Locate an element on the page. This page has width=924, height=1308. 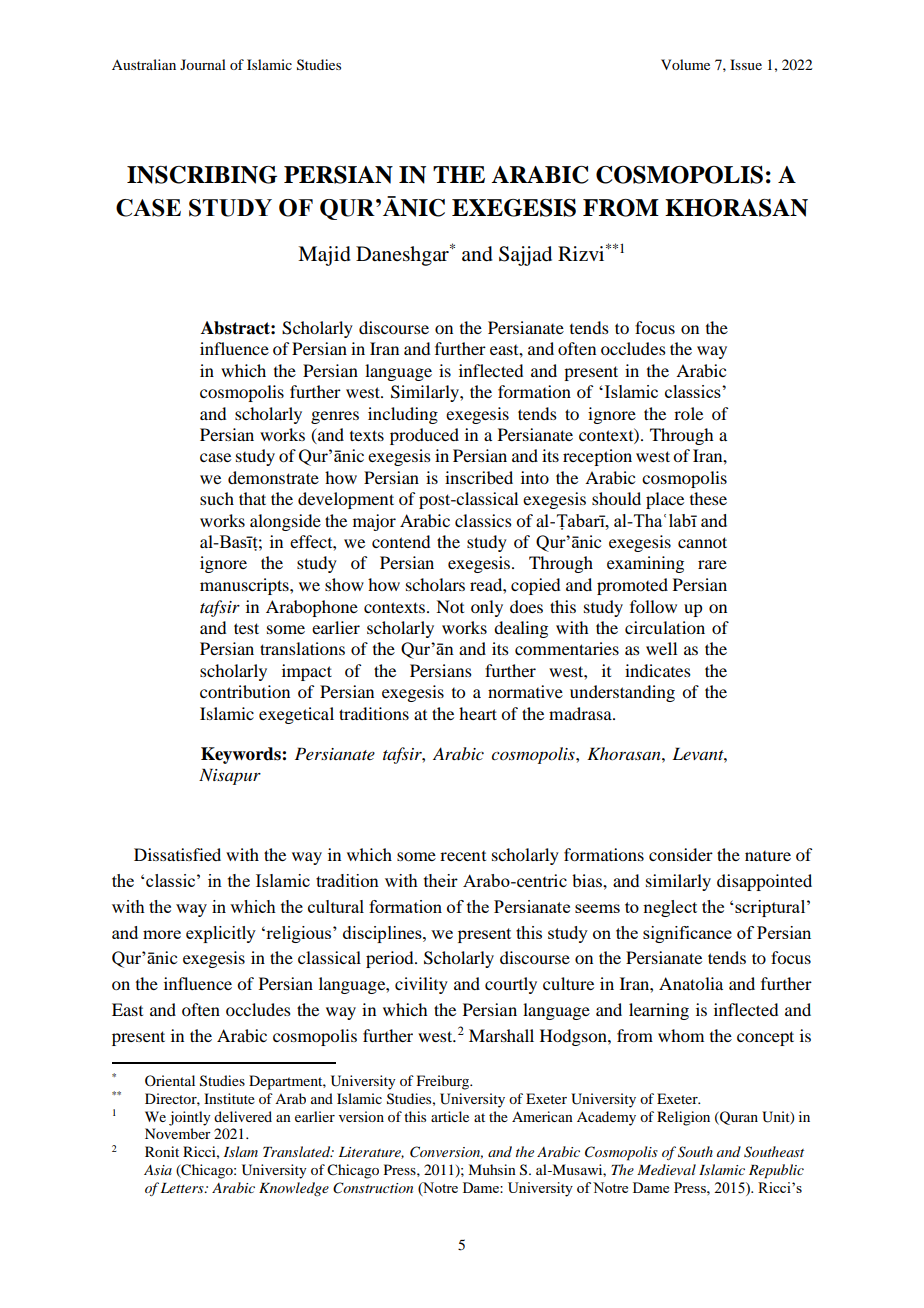
indicates is located at coordinates (658, 670).
